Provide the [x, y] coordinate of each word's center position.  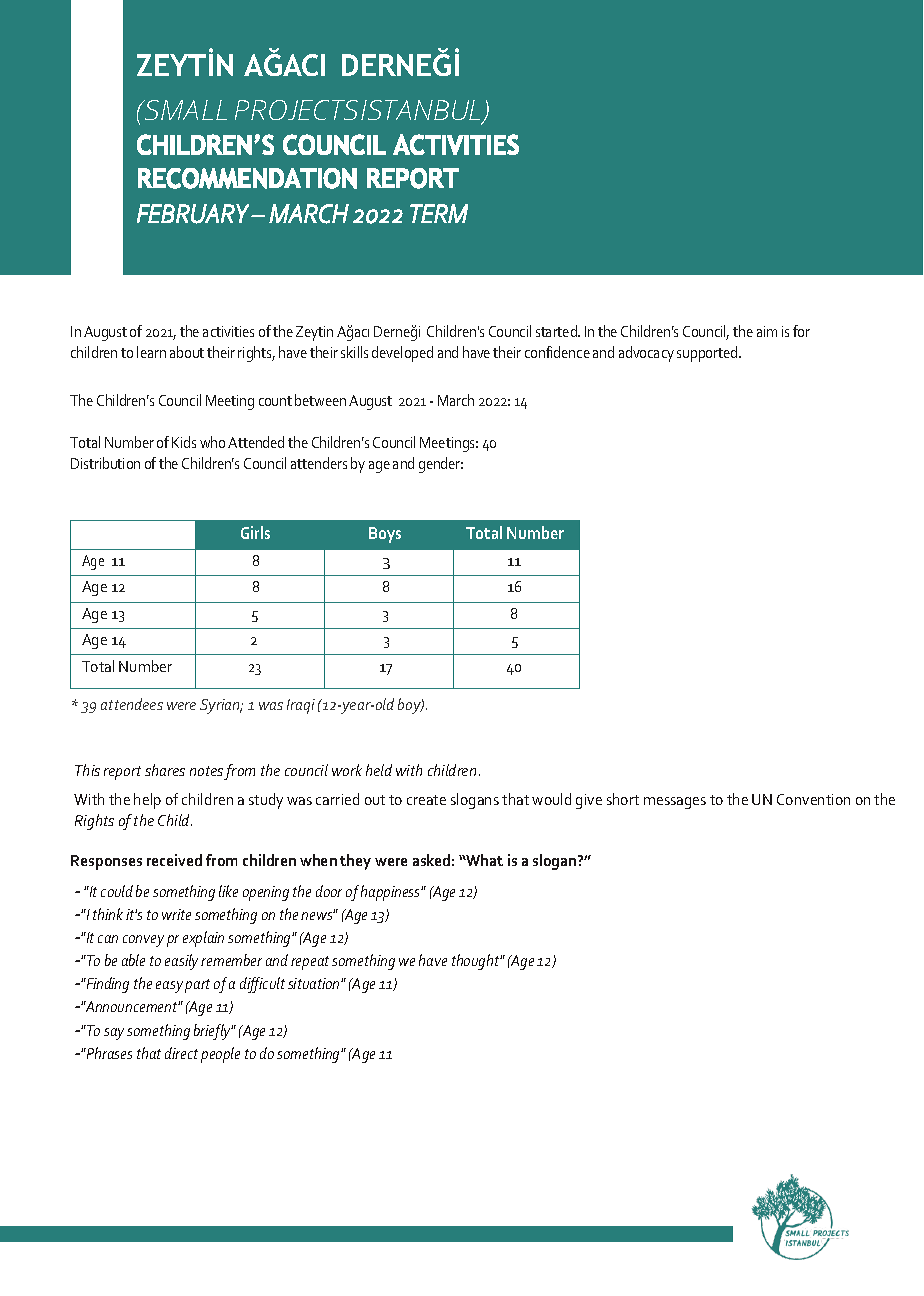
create [426, 800]
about [187, 352]
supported [708, 354]
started [557, 331]
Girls [255, 532]
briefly [213, 1032]
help [147, 801]
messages [675, 803]
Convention [813, 799]
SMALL [184, 110]
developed [402, 354]
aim [767, 331]
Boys [385, 535]
